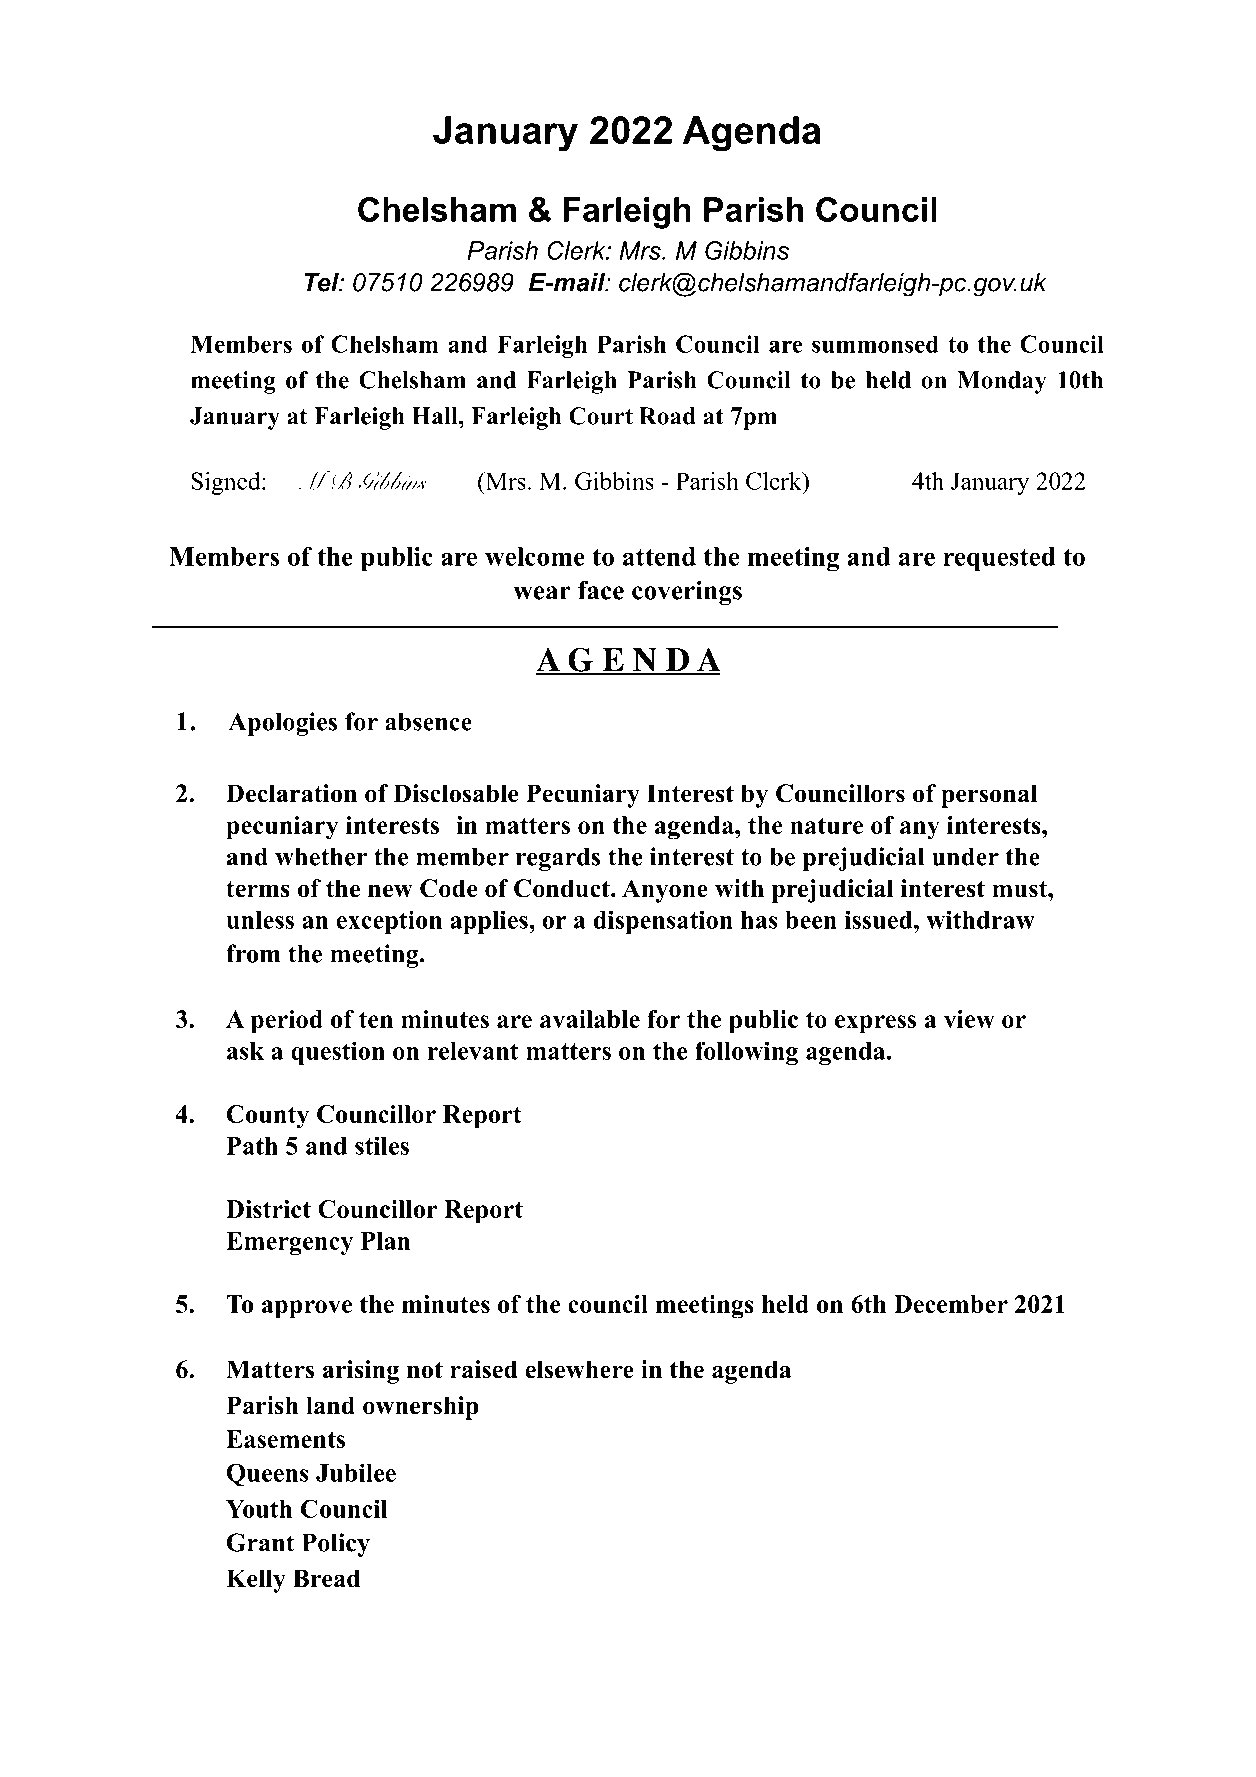 The width and height of the page is (1256, 1777). Describe the element at coordinates (1002, 382) in the page. I see `Monday` at that location.
